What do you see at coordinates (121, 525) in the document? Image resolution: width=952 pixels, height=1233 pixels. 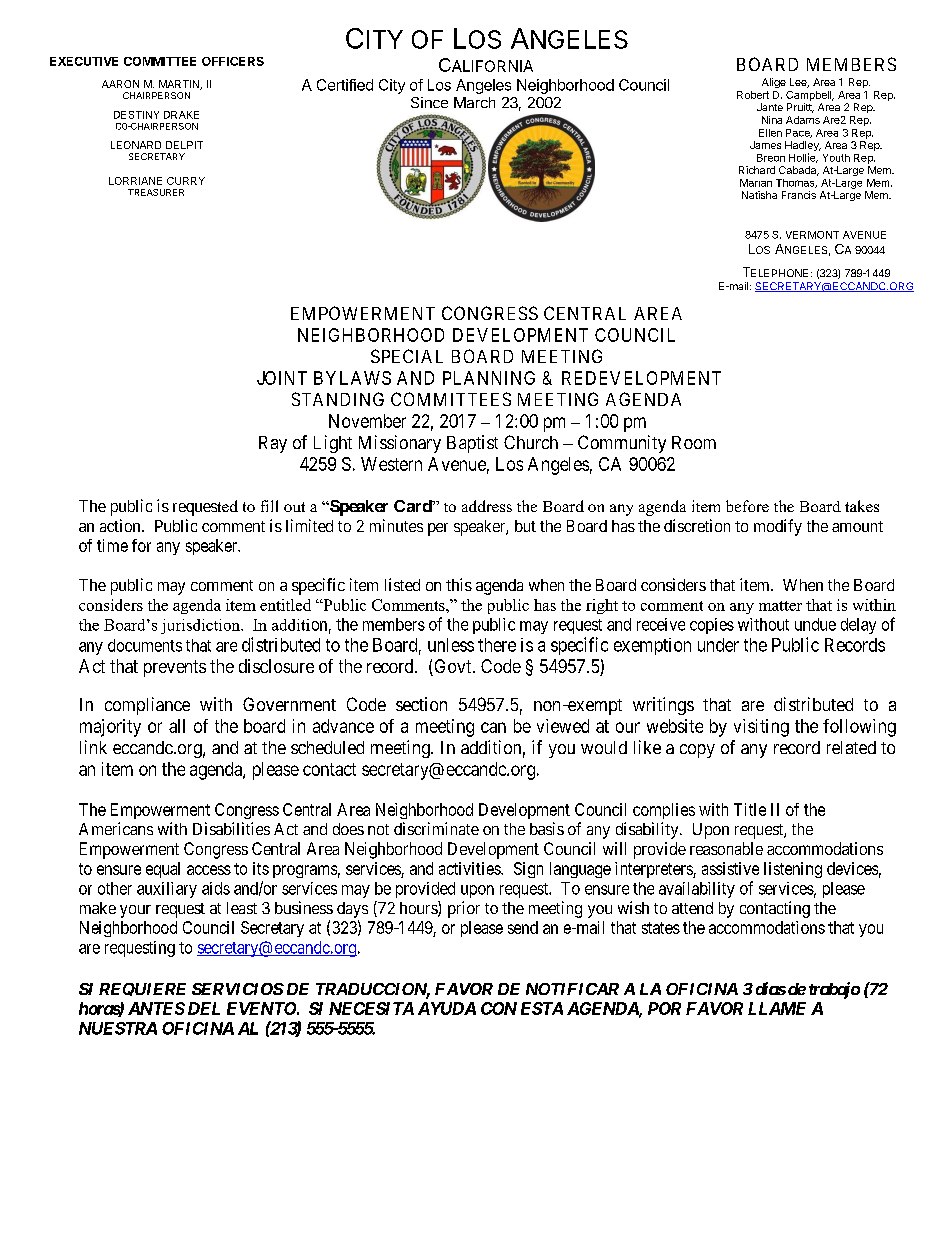 I see `action` at bounding box center [121, 525].
